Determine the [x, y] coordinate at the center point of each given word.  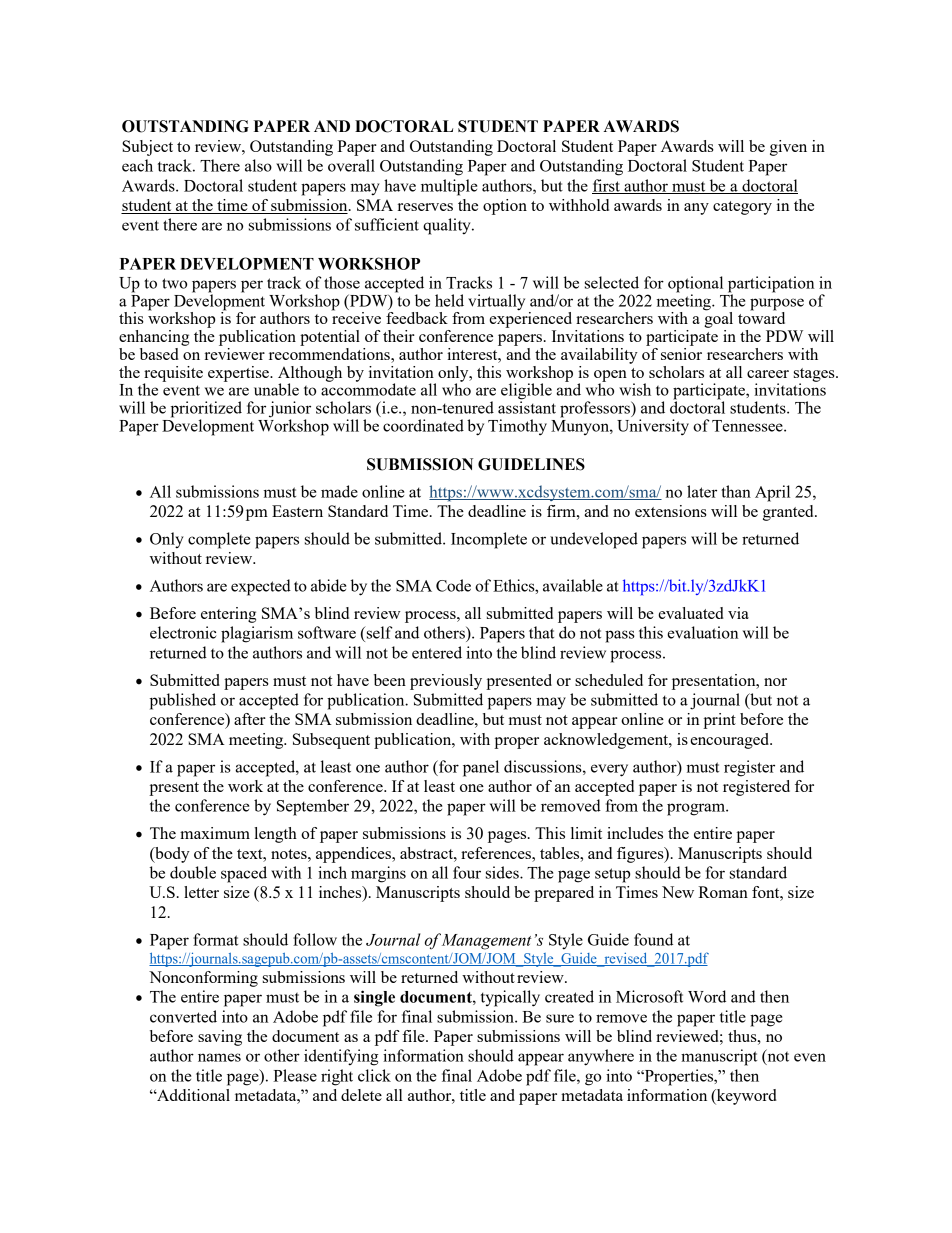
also [258, 165]
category [742, 208]
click [374, 1075]
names [219, 1057]
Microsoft [649, 996]
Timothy [517, 427]
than [736, 491]
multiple [449, 187]
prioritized [206, 410]
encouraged [731, 741]
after [250, 719]
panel [481, 768]
